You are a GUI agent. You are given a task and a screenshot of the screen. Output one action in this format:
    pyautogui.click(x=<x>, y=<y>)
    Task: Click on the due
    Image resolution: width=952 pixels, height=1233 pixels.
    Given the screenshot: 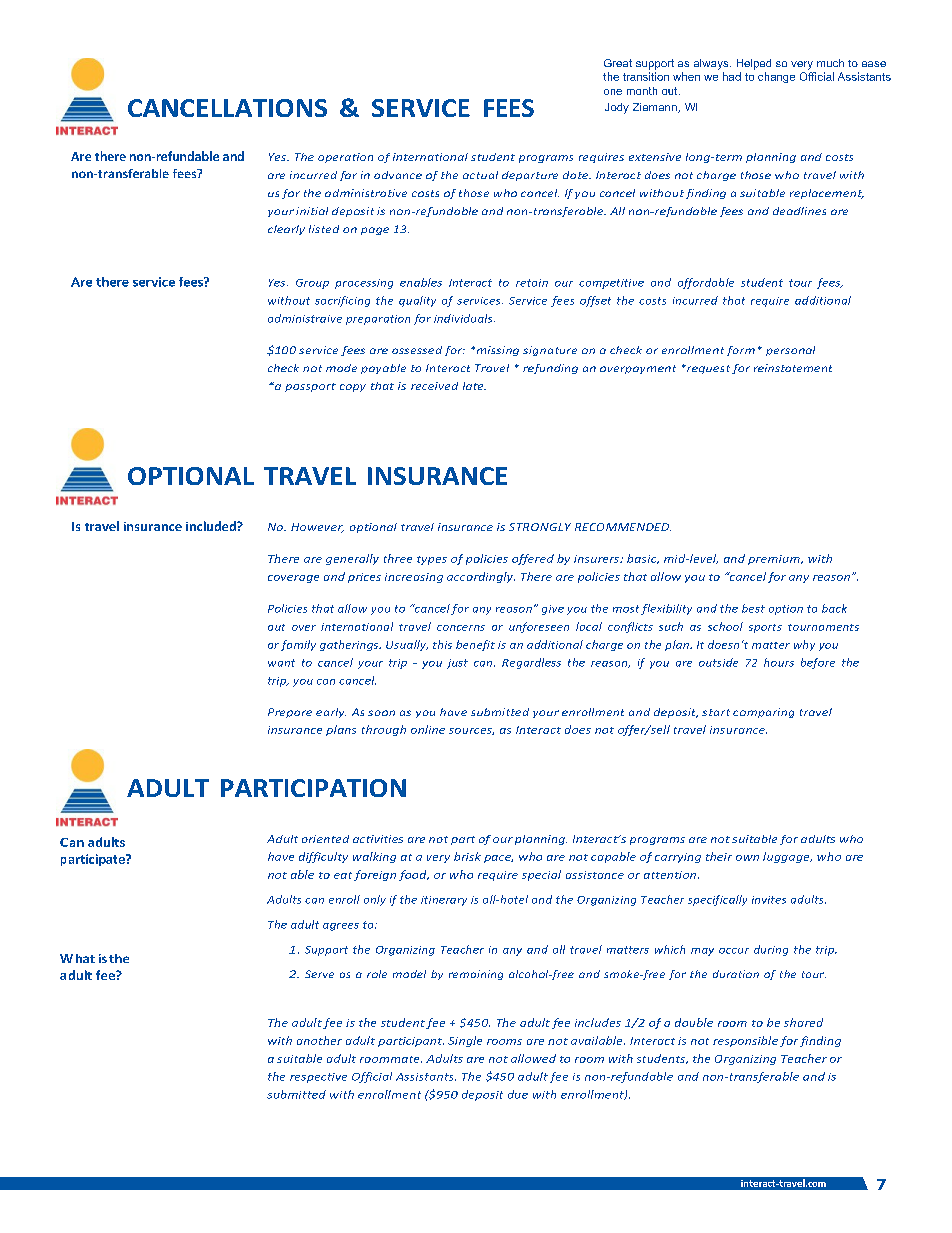 What is the action you would take?
    pyautogui.click(x=518, y=1094)
